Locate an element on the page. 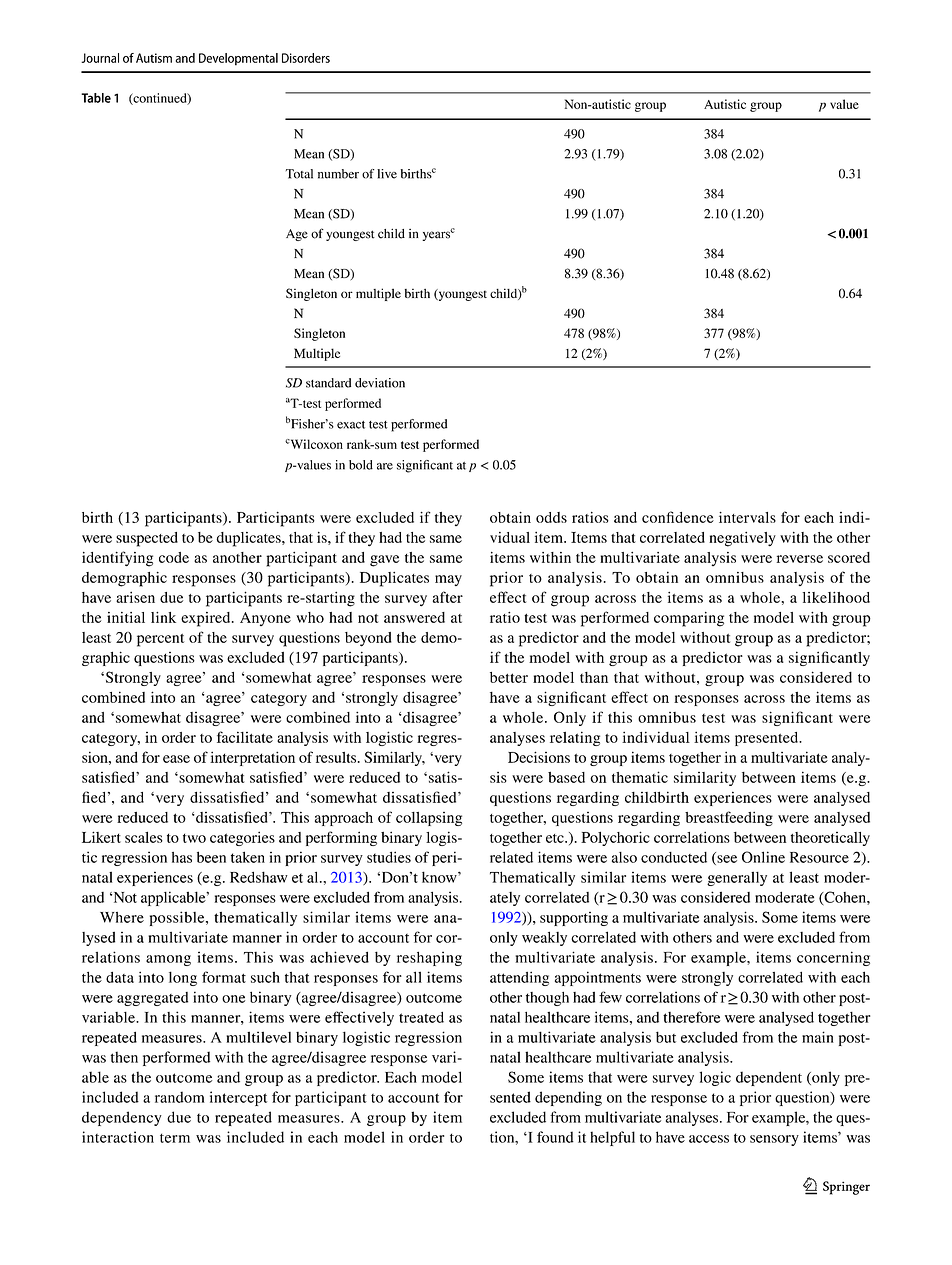  exact is located at coordinates (351, 425).
